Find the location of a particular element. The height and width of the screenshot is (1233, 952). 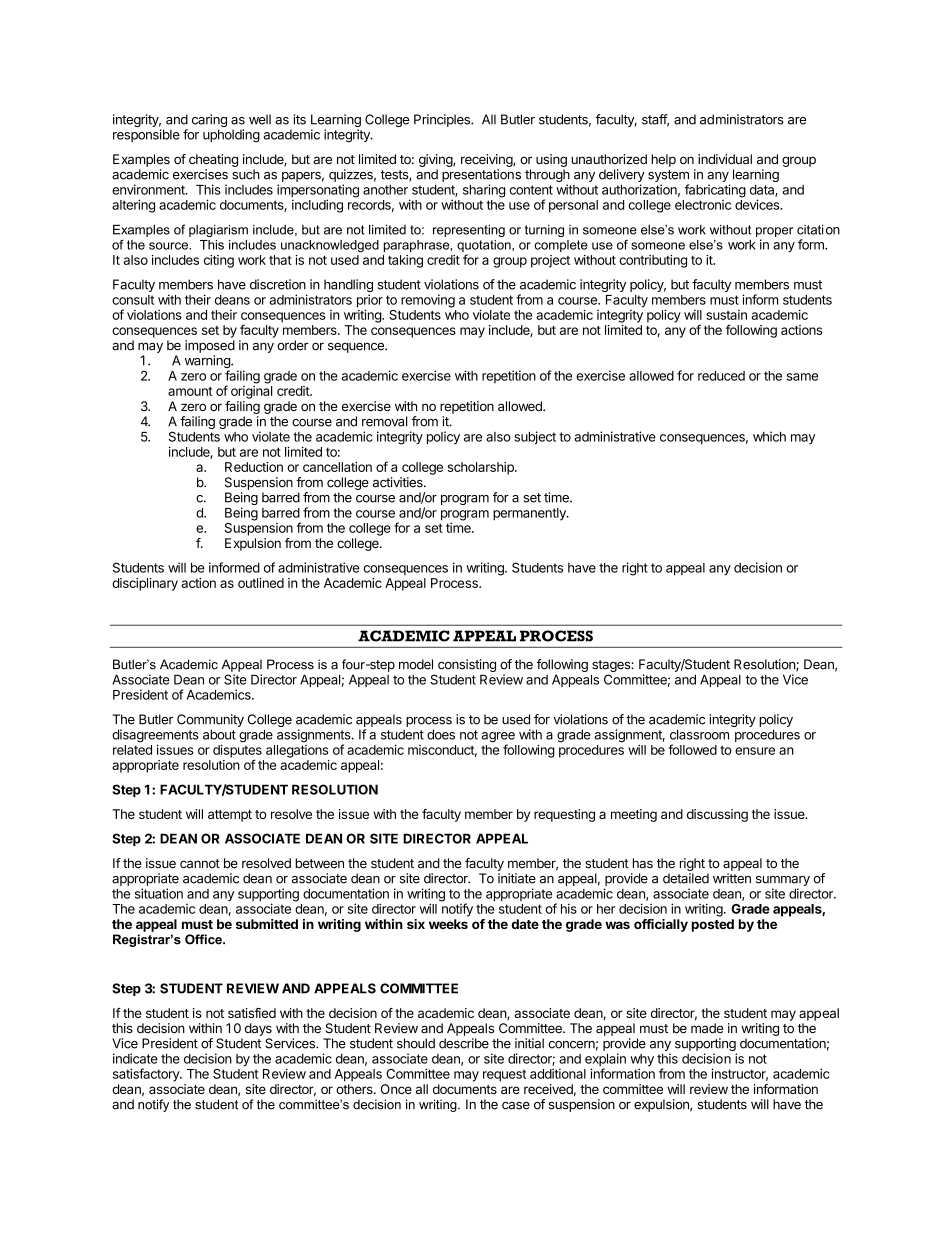

cheating is located at coordinates (213, 160).
